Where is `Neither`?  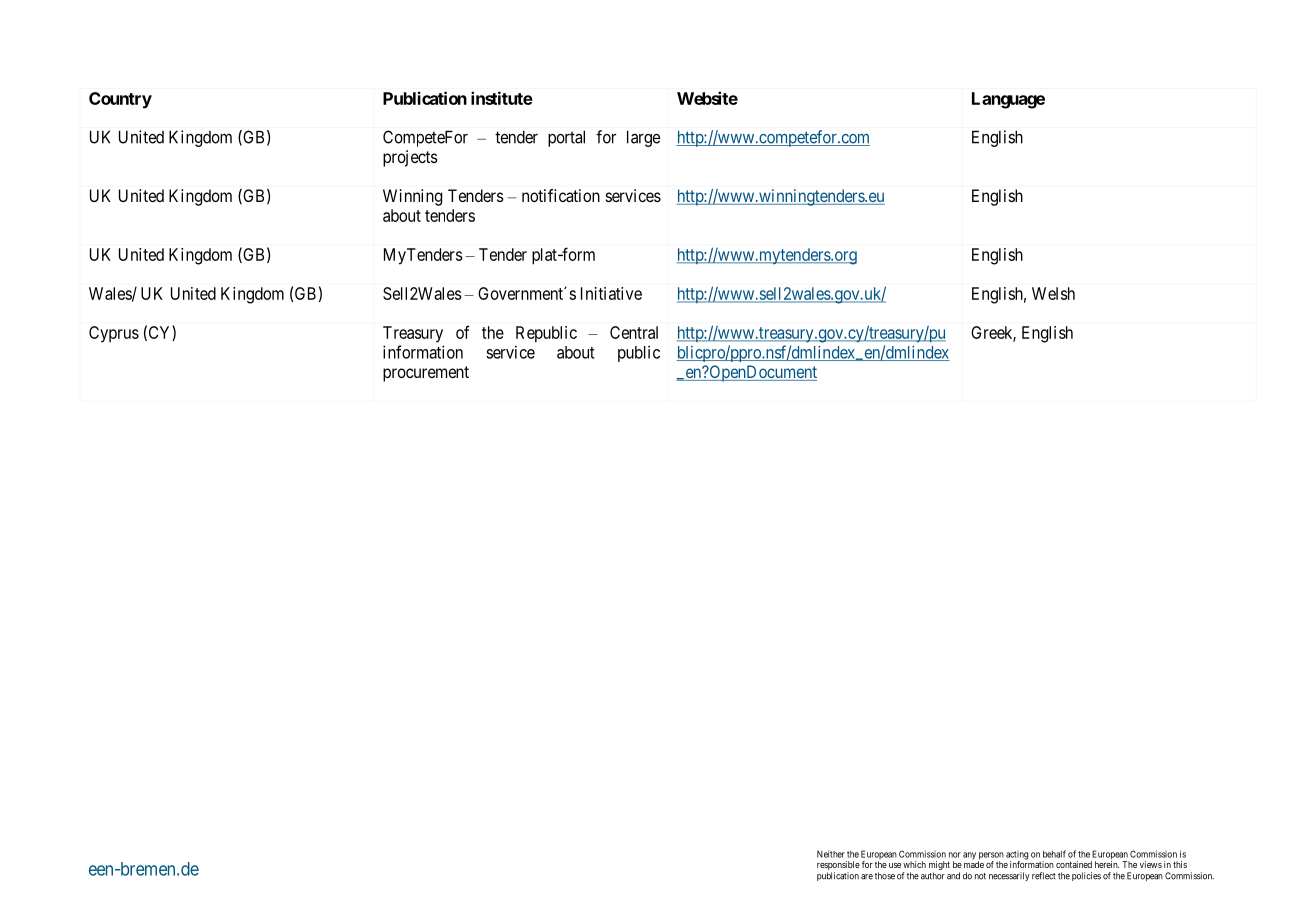 Neither is located at coordinates (831, 854).
